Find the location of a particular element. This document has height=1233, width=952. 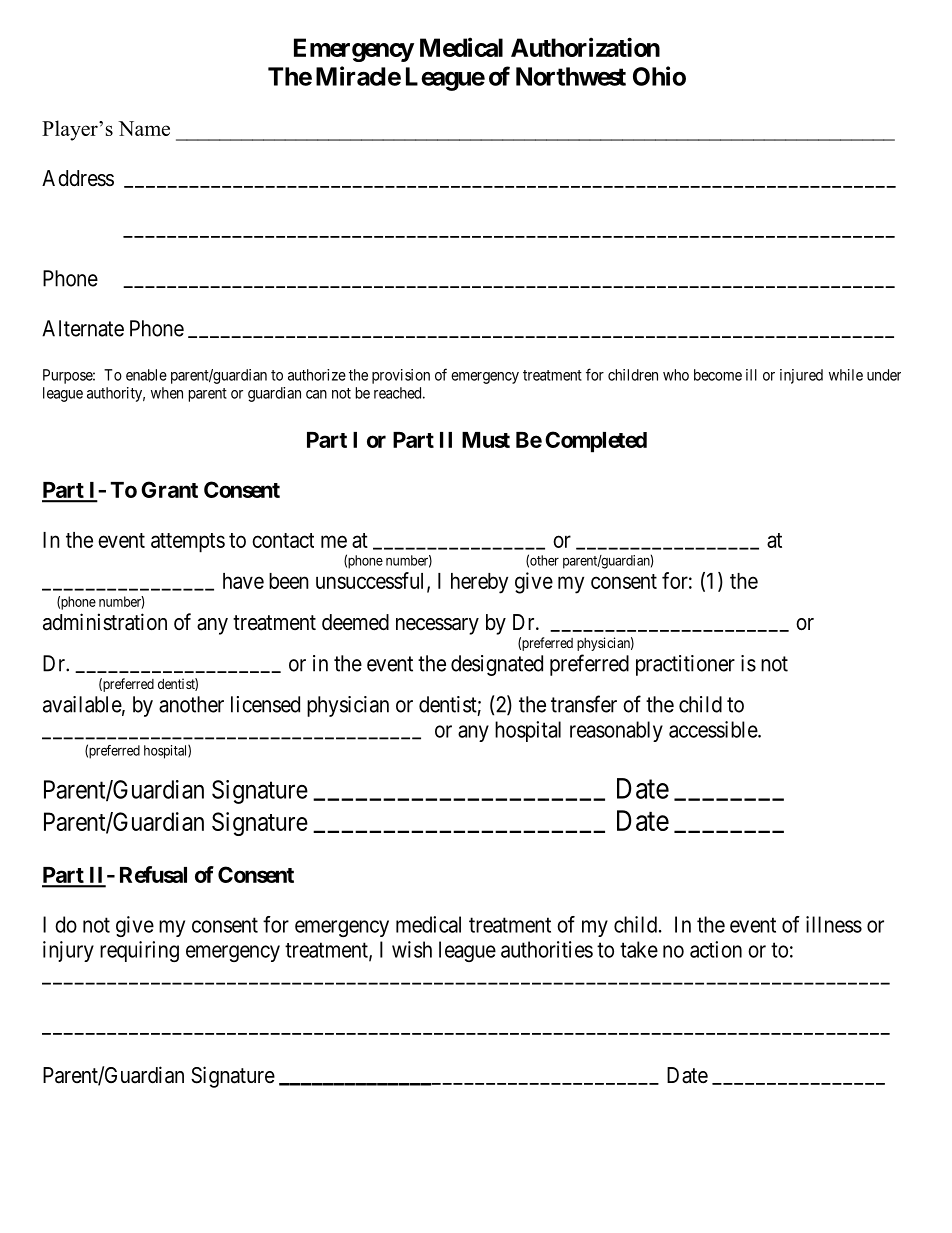

enable is located at coordinates (146, 375).
